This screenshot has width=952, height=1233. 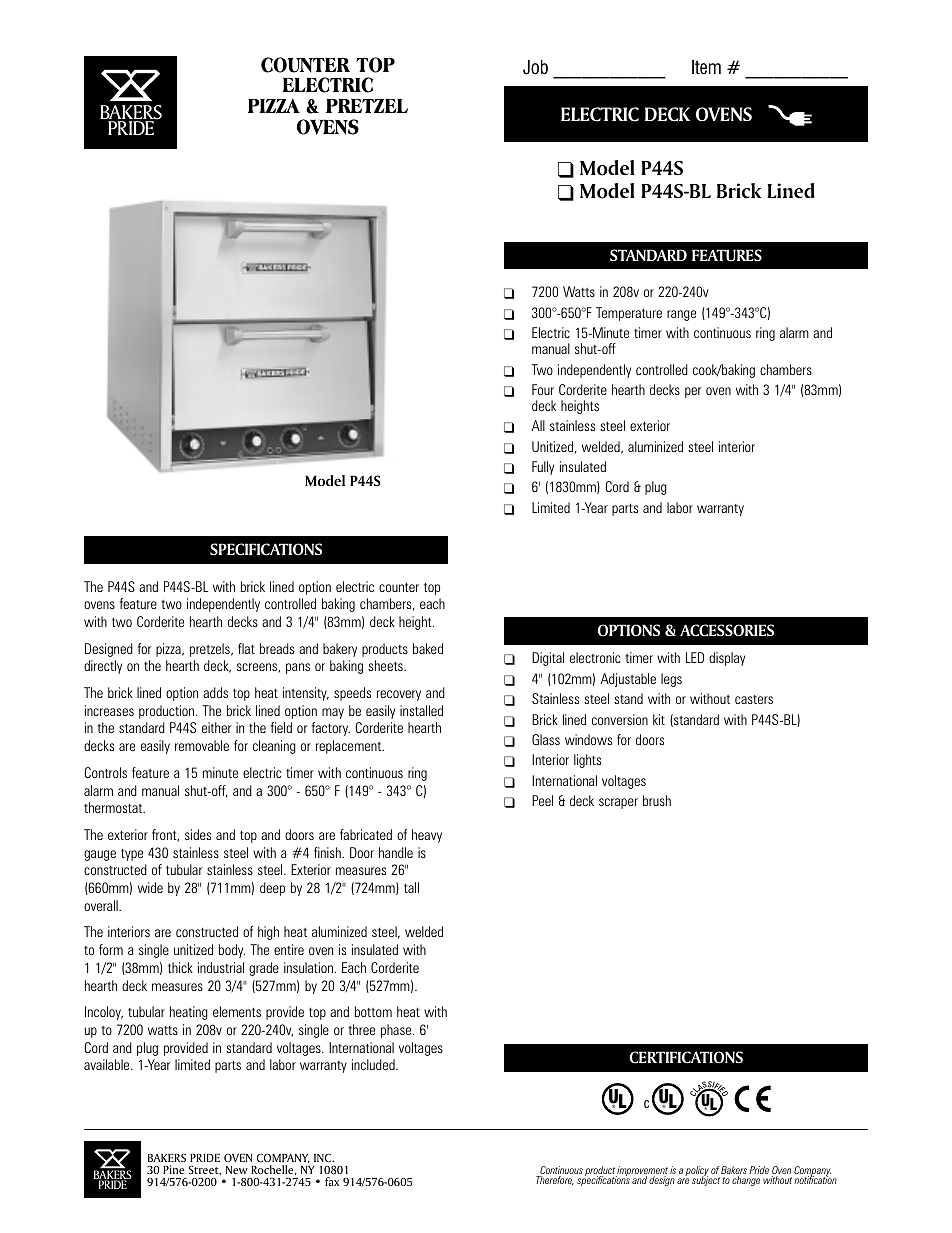 I want to click on wide, so click(x=150, y=887).
